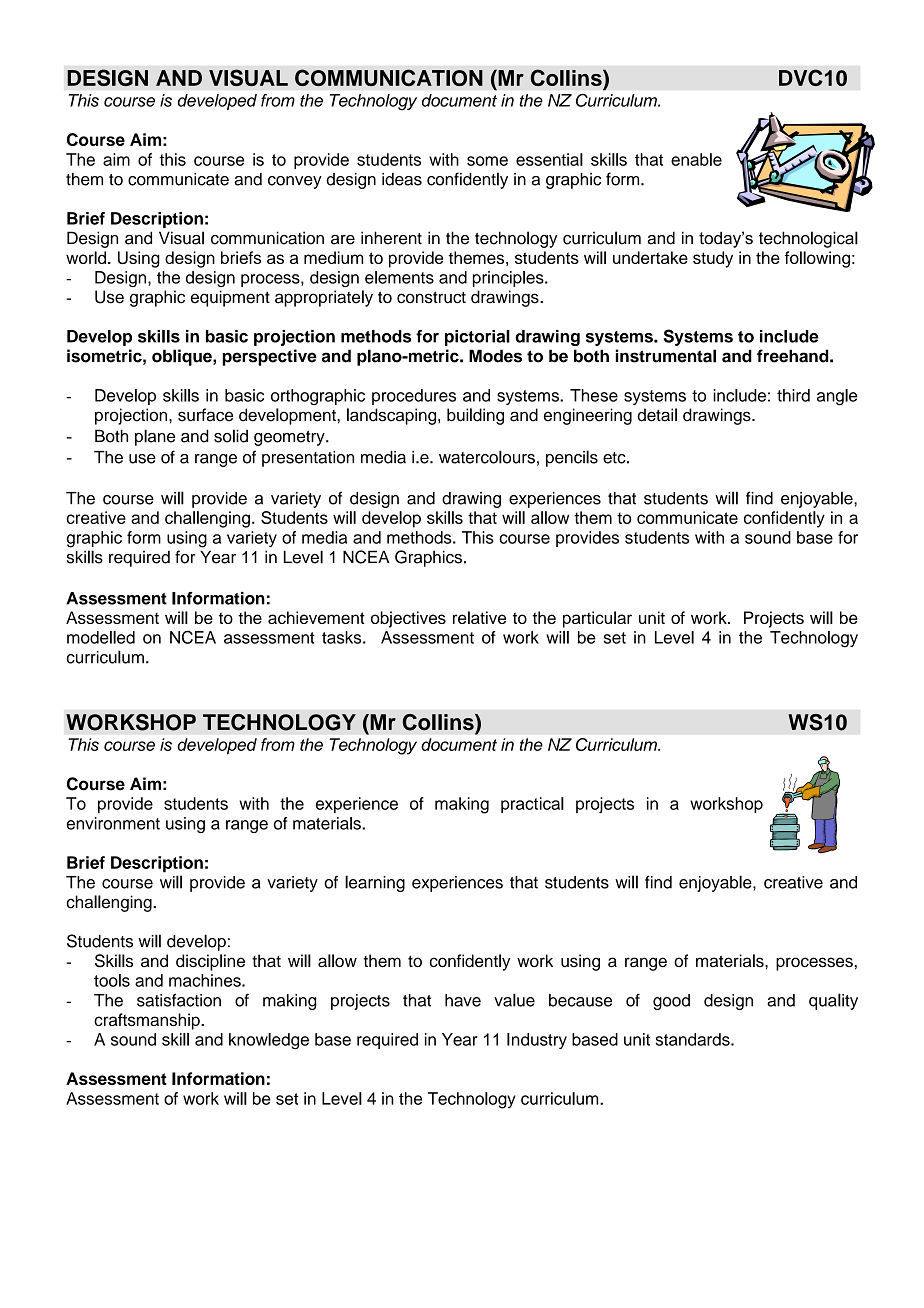  I want to click on have, so click(463, 1000).
